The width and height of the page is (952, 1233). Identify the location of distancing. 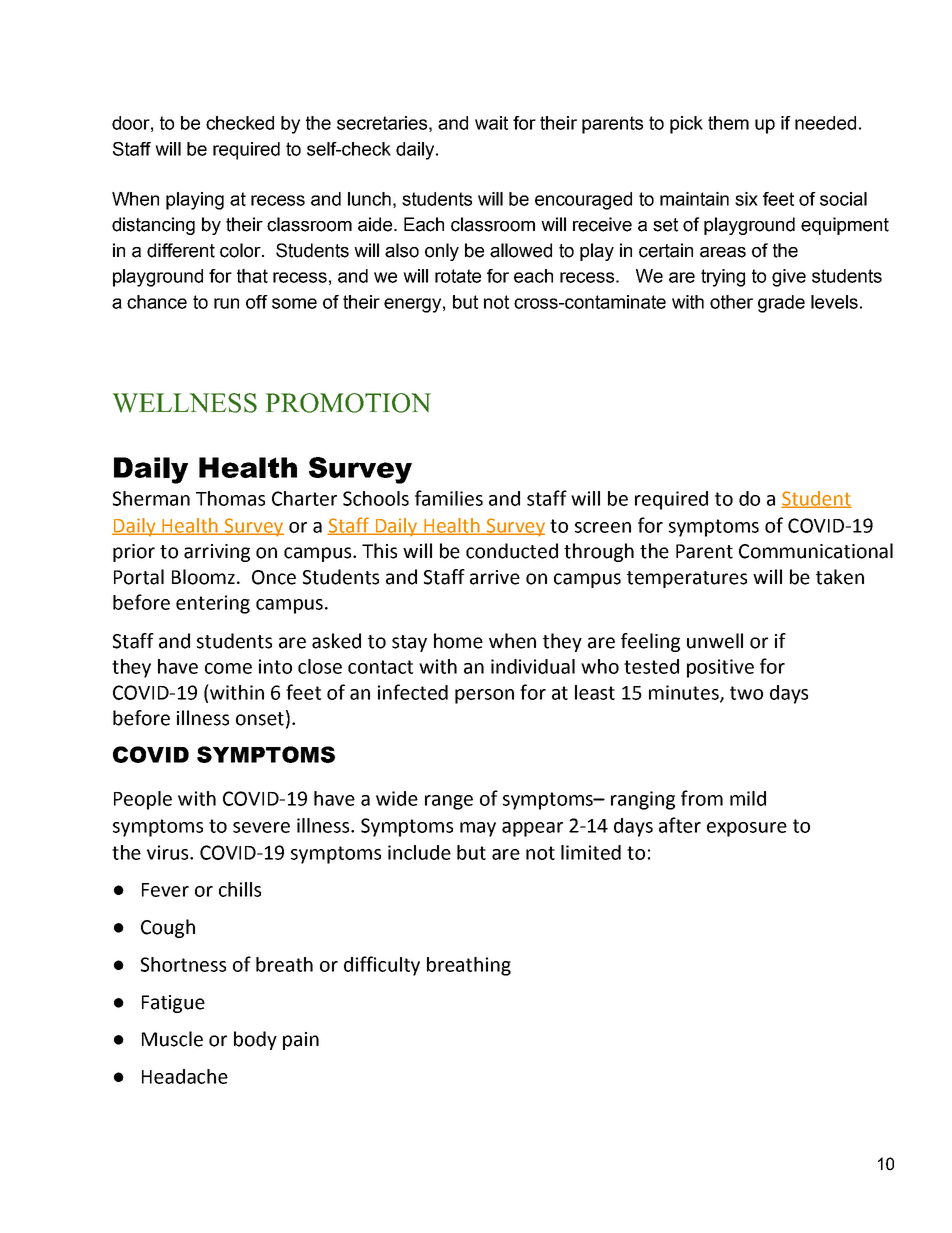
(153, 226).
